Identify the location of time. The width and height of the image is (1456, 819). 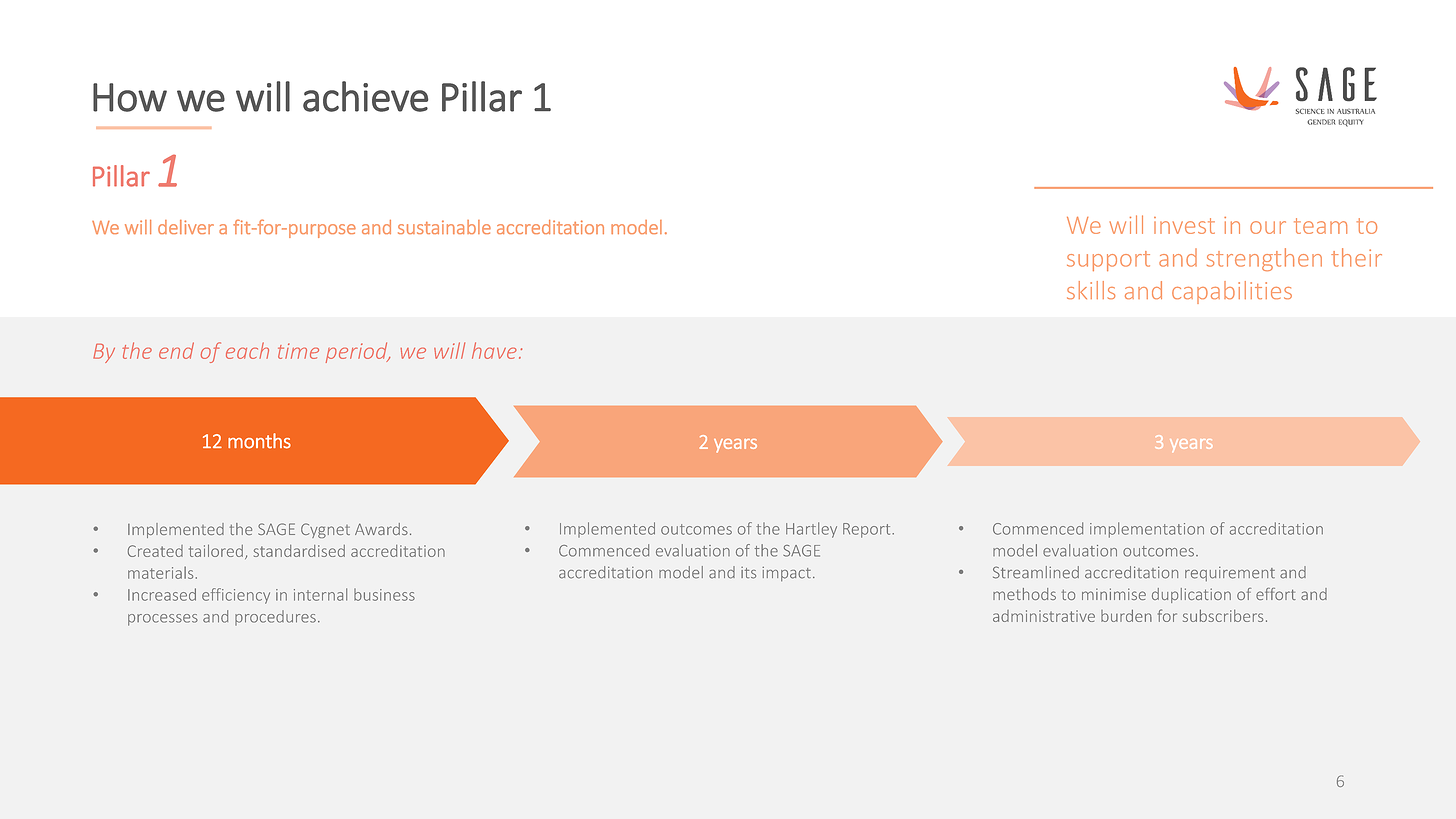
(298, 351).
